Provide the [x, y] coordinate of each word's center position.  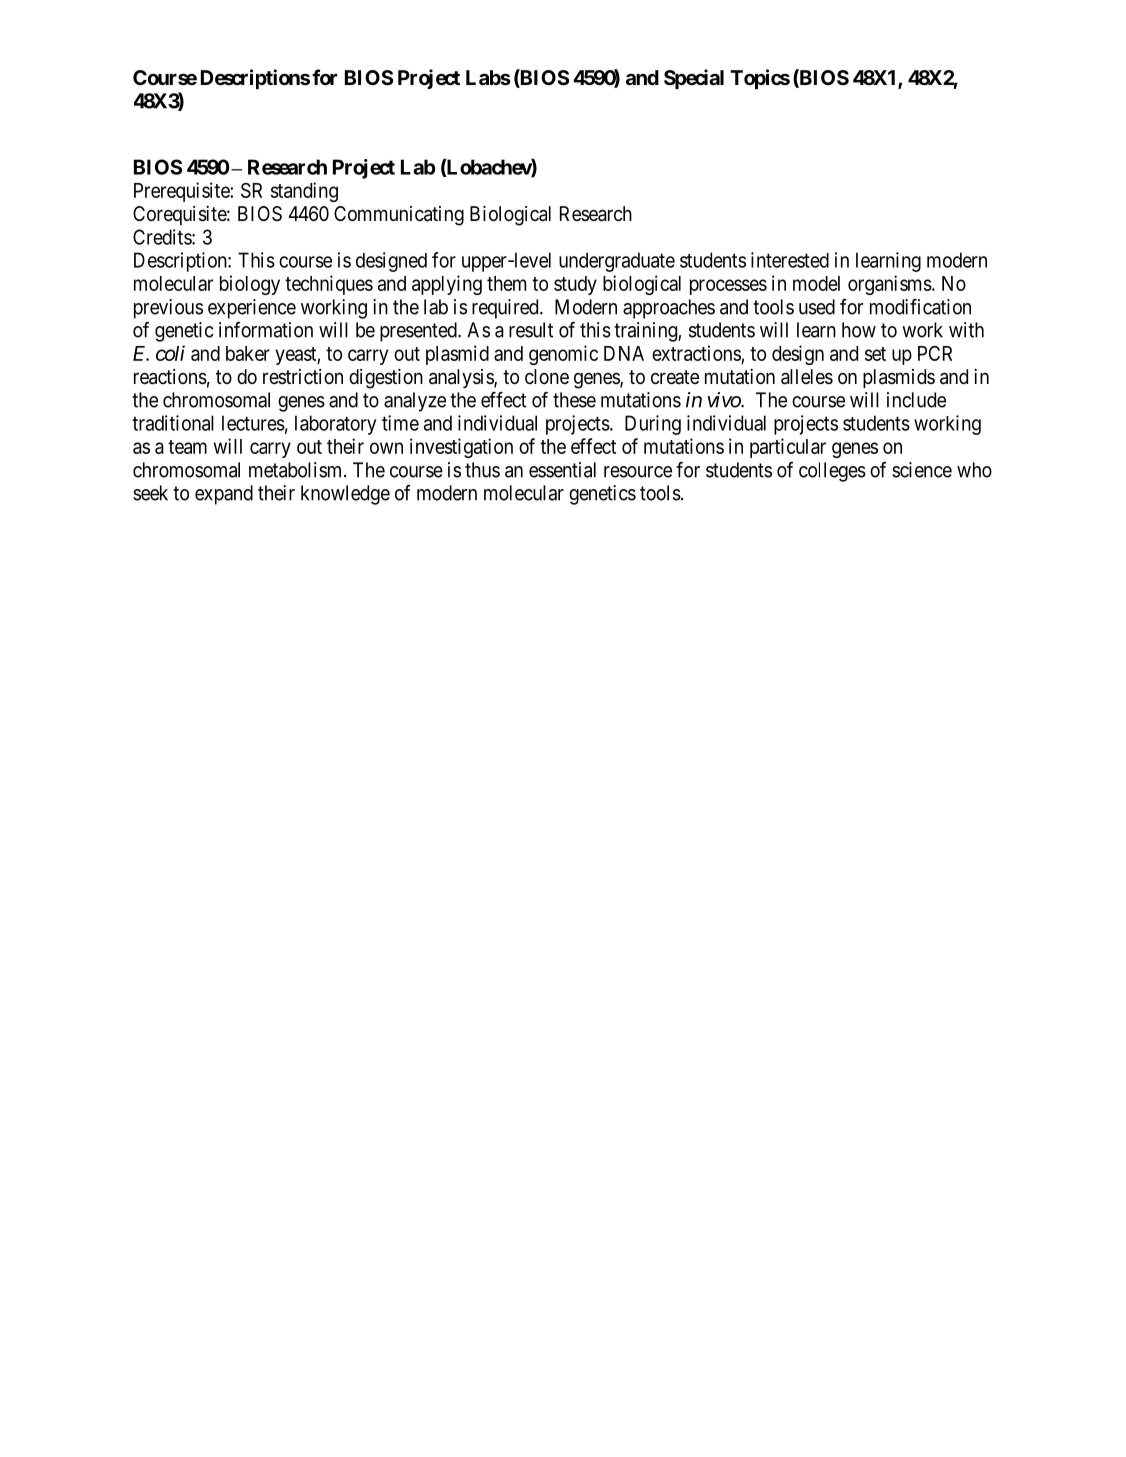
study [575, 285]
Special [694, 79]
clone [547, 376]
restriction [303, 376]
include [916, 400]
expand [224, 495]
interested [790, 260]
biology [250, 285]
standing [304, 192]
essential [562, 470]
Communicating [399, 216]
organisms [890, 285]
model [816, 283]
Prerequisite [182, 192]
